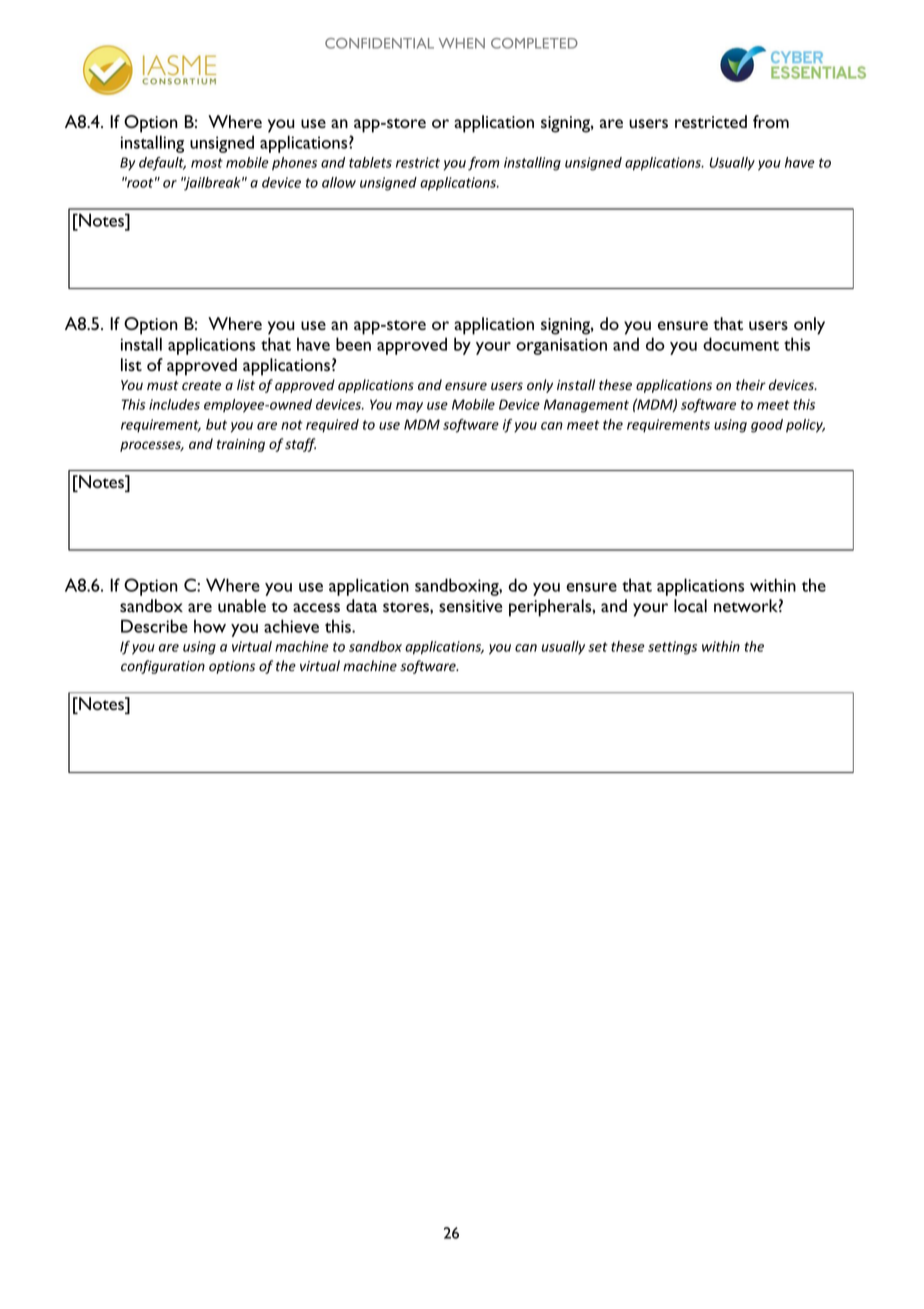 Image resolution: width=924 pixels, height=1309 pixels. I want to click on may, so click(409, 407).
